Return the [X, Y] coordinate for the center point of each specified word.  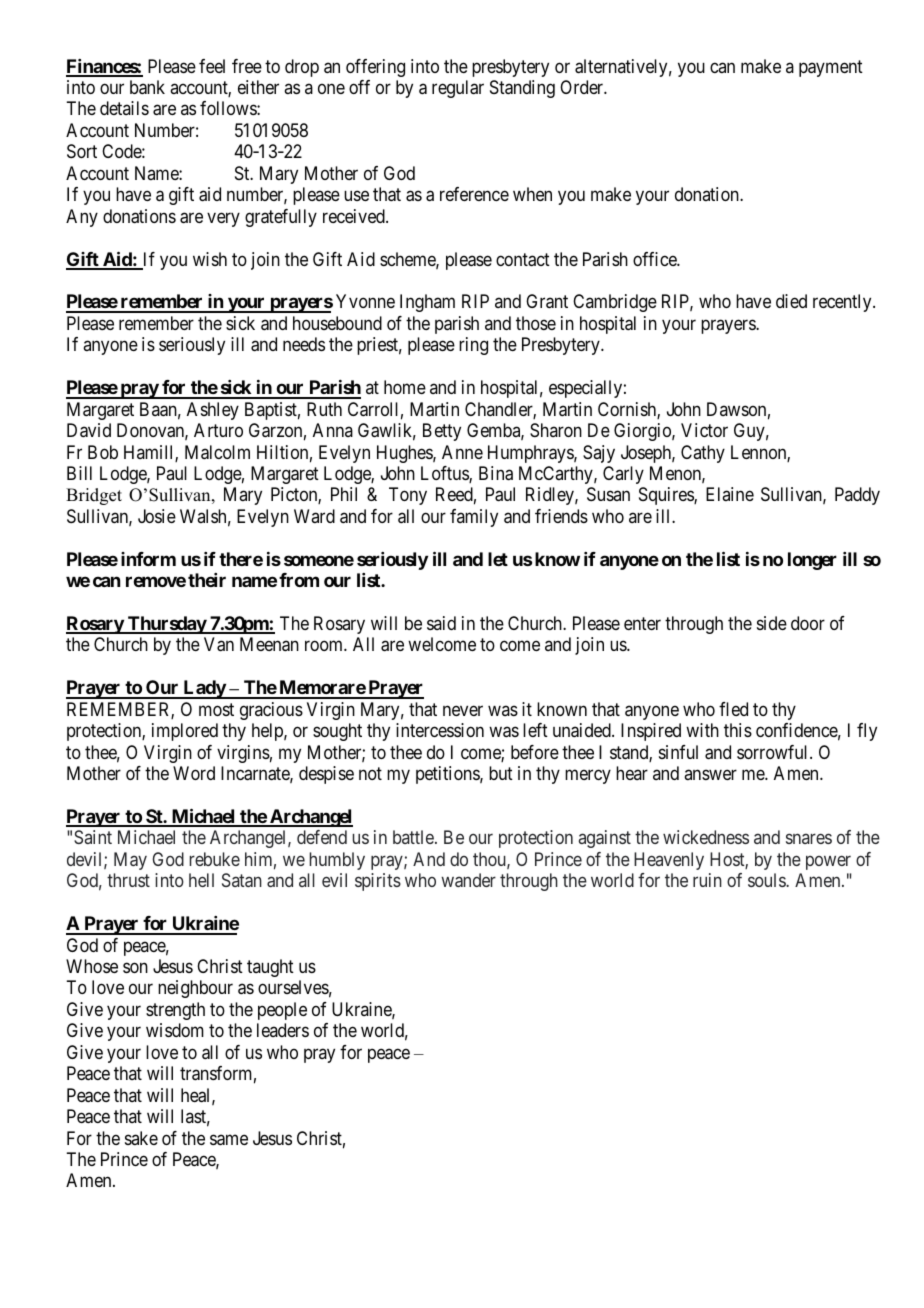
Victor [704, 430]
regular [458, 89]
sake [141, 1138]
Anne [462, 452]
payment [831, 68]
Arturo [218, 430]
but [501, 773]
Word [194, 773]
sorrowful [774, 752]
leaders [283, 1030]
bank [147, 87]
